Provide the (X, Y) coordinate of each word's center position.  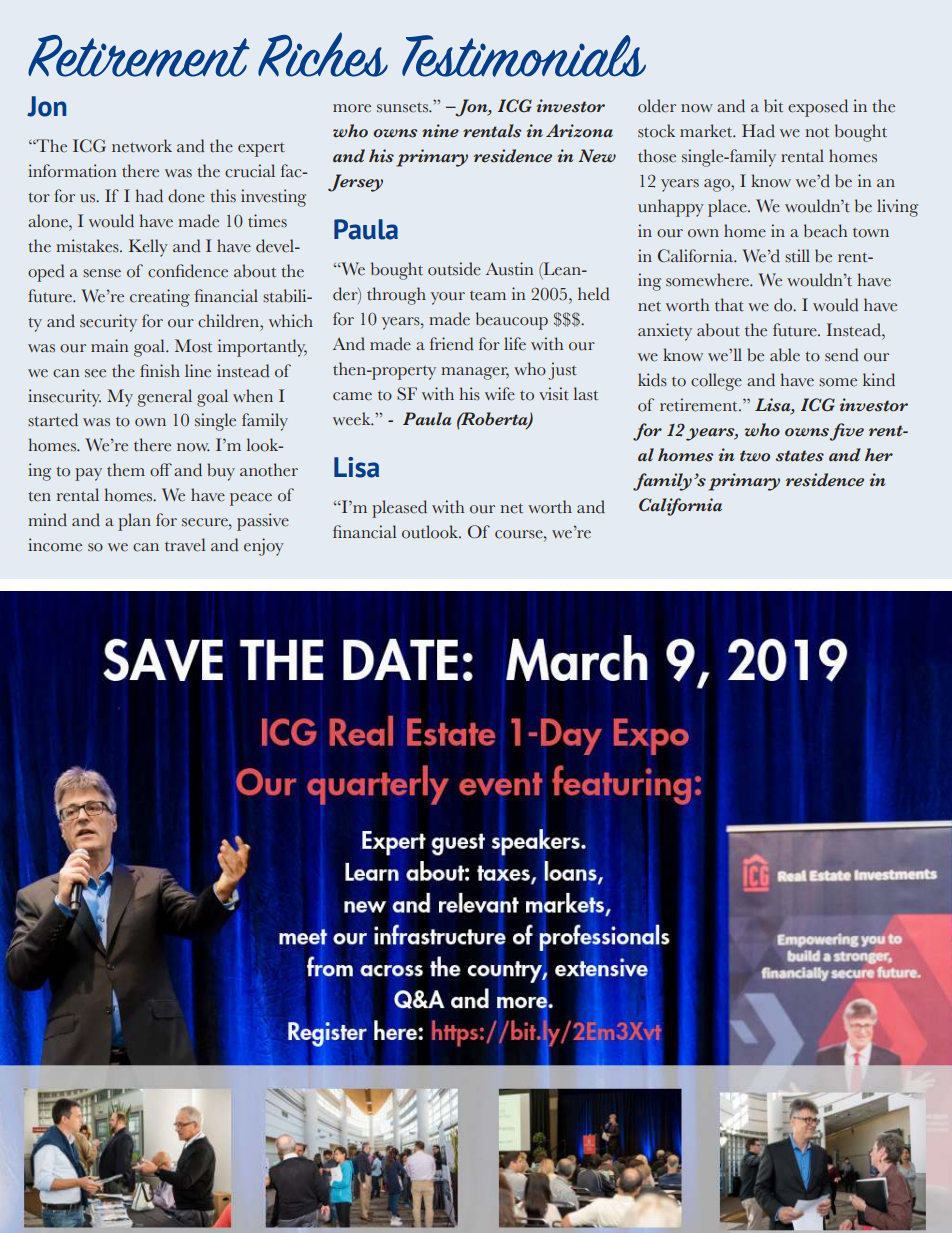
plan (134, 522)
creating (160, 298)
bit (773, 106)
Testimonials (524, 56)
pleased (399, 509)
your (448, 298)
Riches (323, 54)
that (729, 305)
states (800, 456)
